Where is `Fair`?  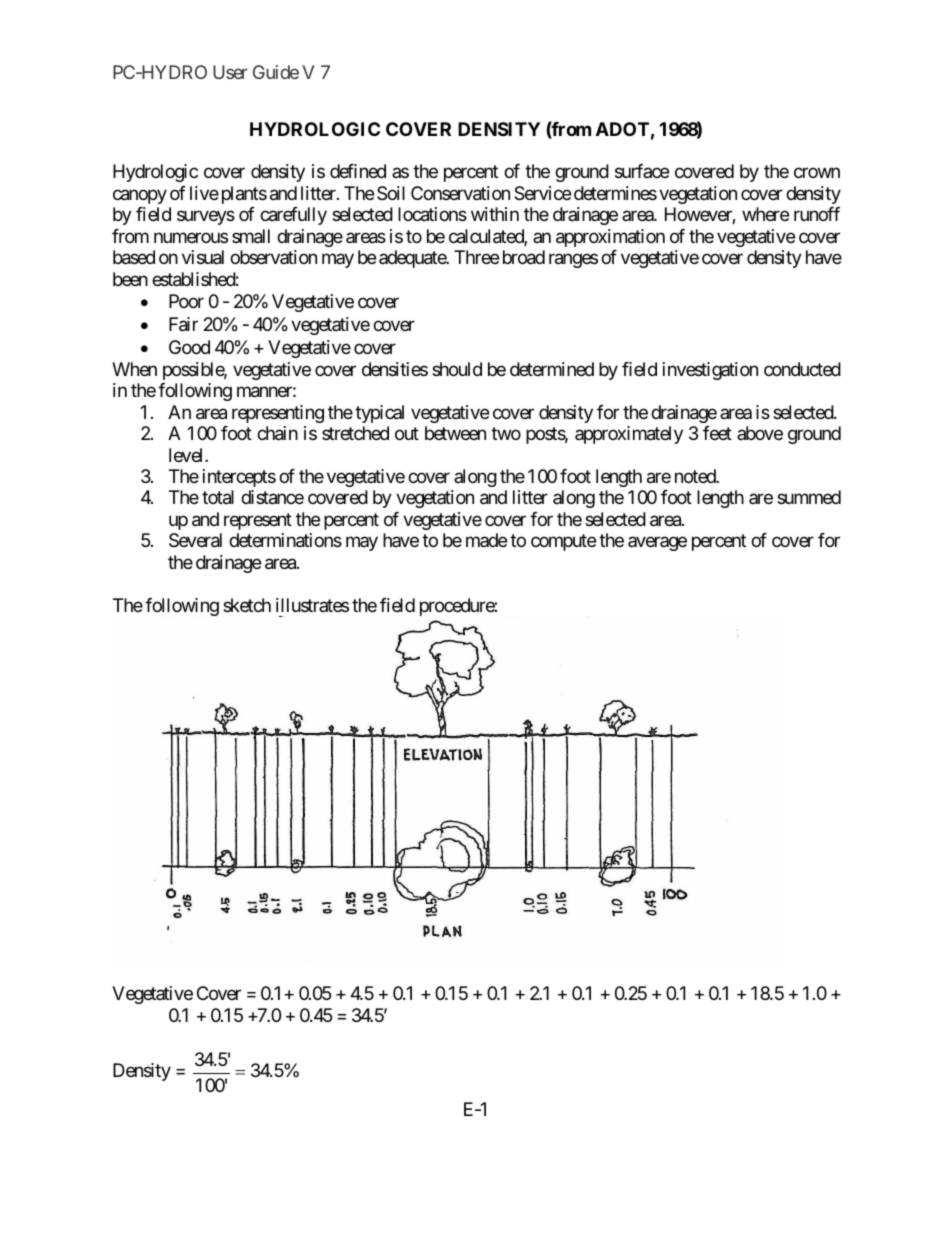 Fair is located at coordinates (183, 324).
